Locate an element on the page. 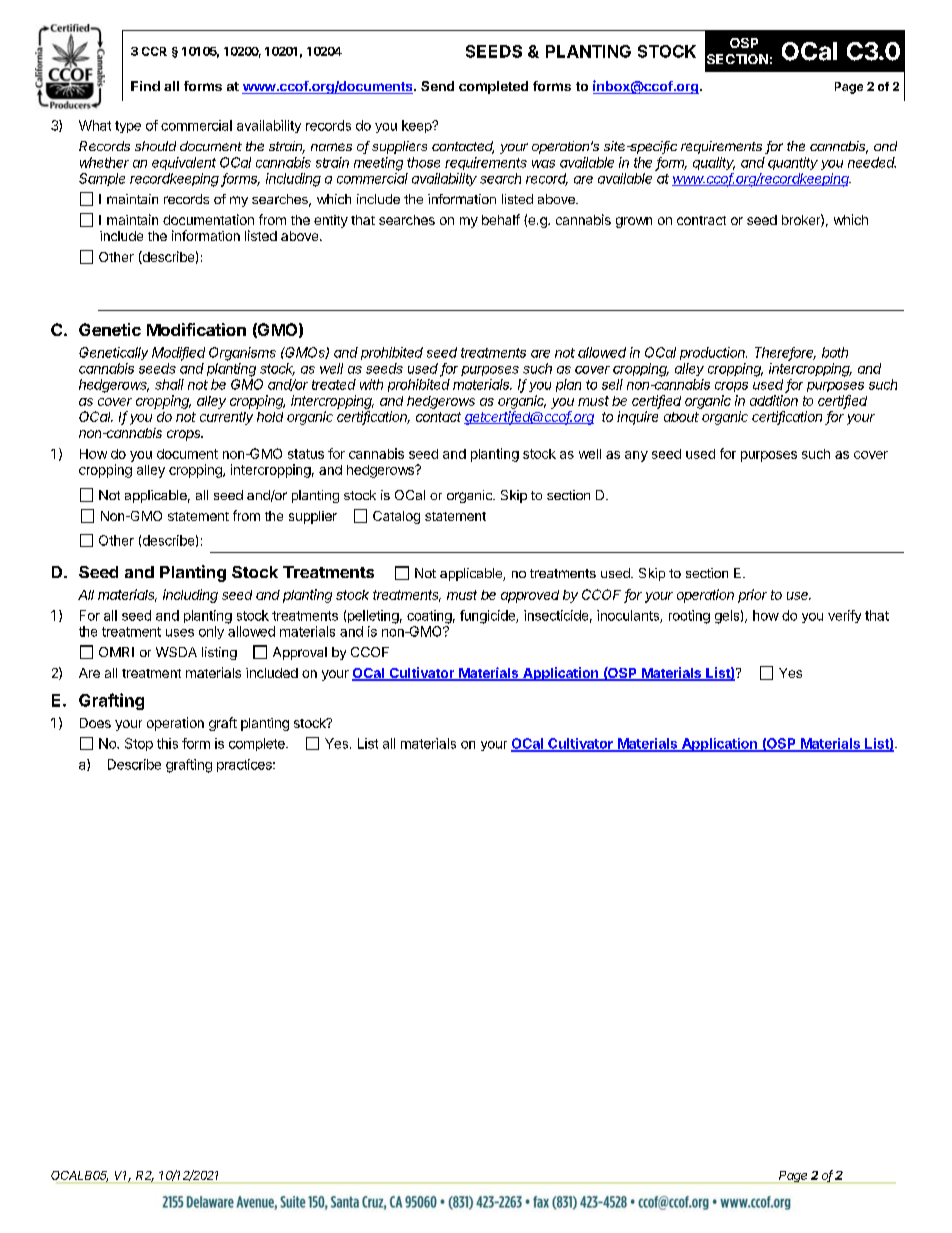 The width and height of the image is (952, 1233). quantity is located at coordinates (793, 163).
